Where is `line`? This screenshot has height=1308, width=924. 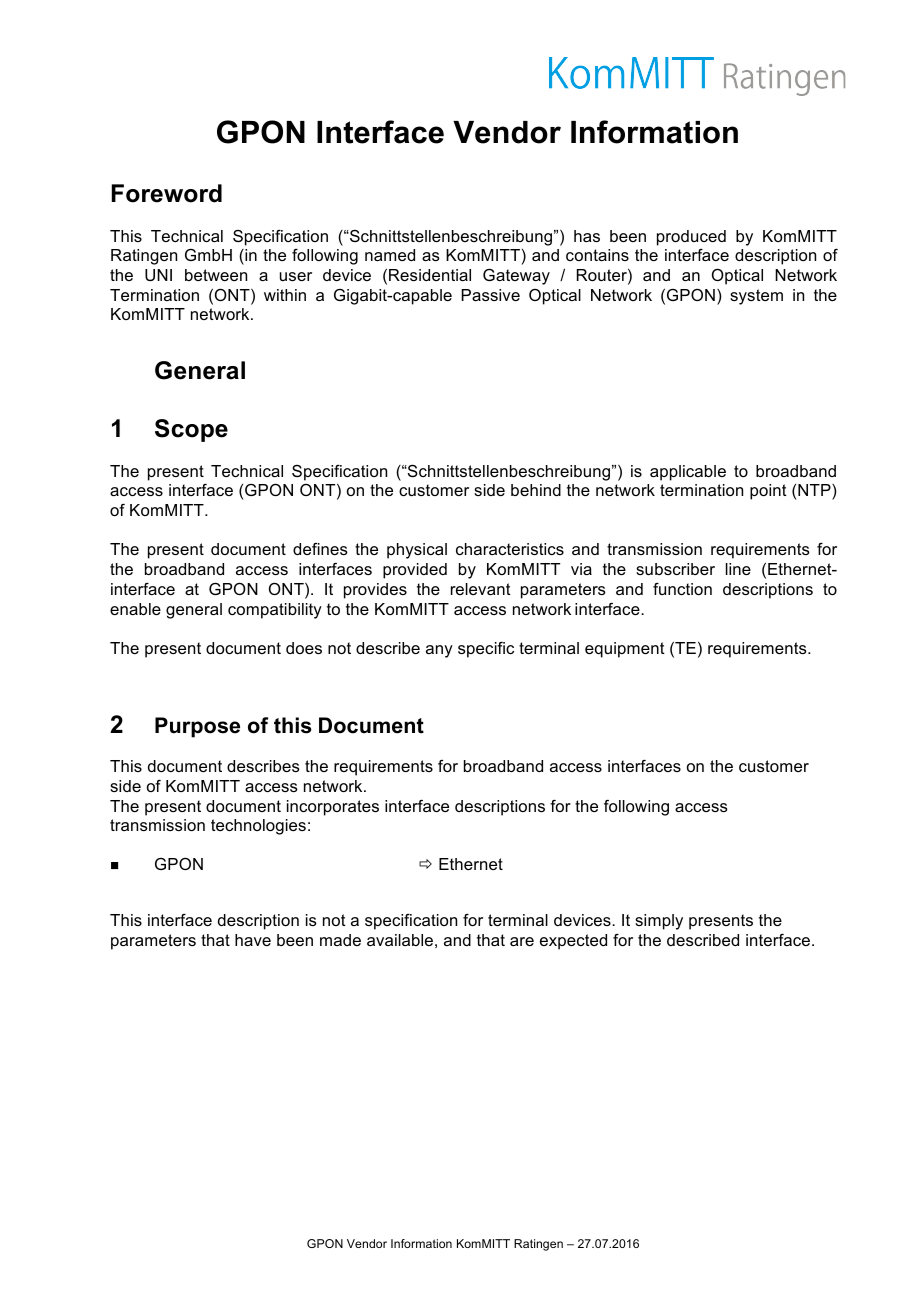
line is located at coordinates (738, 569).
